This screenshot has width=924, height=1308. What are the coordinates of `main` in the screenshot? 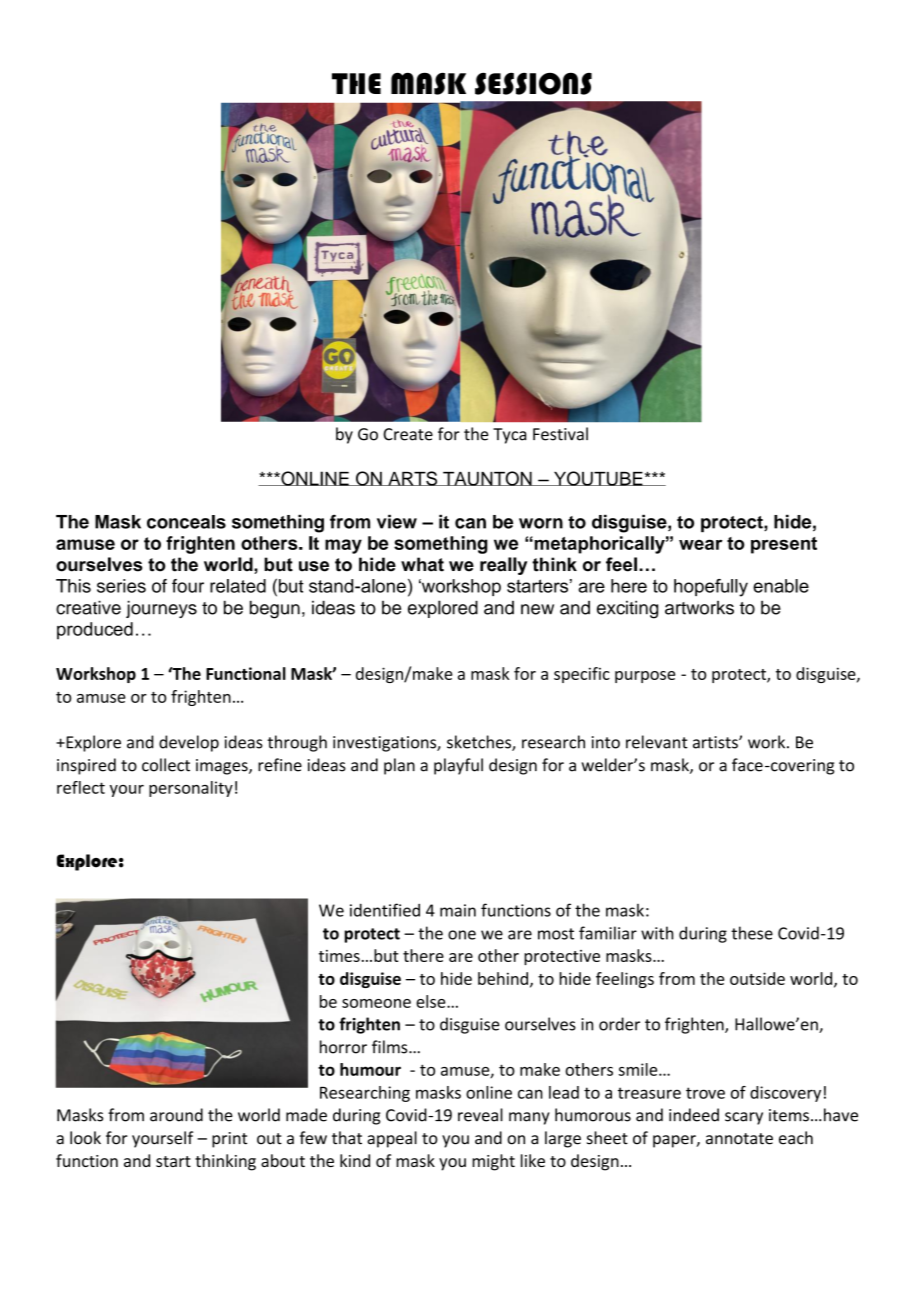 It's located at (458, 910).
